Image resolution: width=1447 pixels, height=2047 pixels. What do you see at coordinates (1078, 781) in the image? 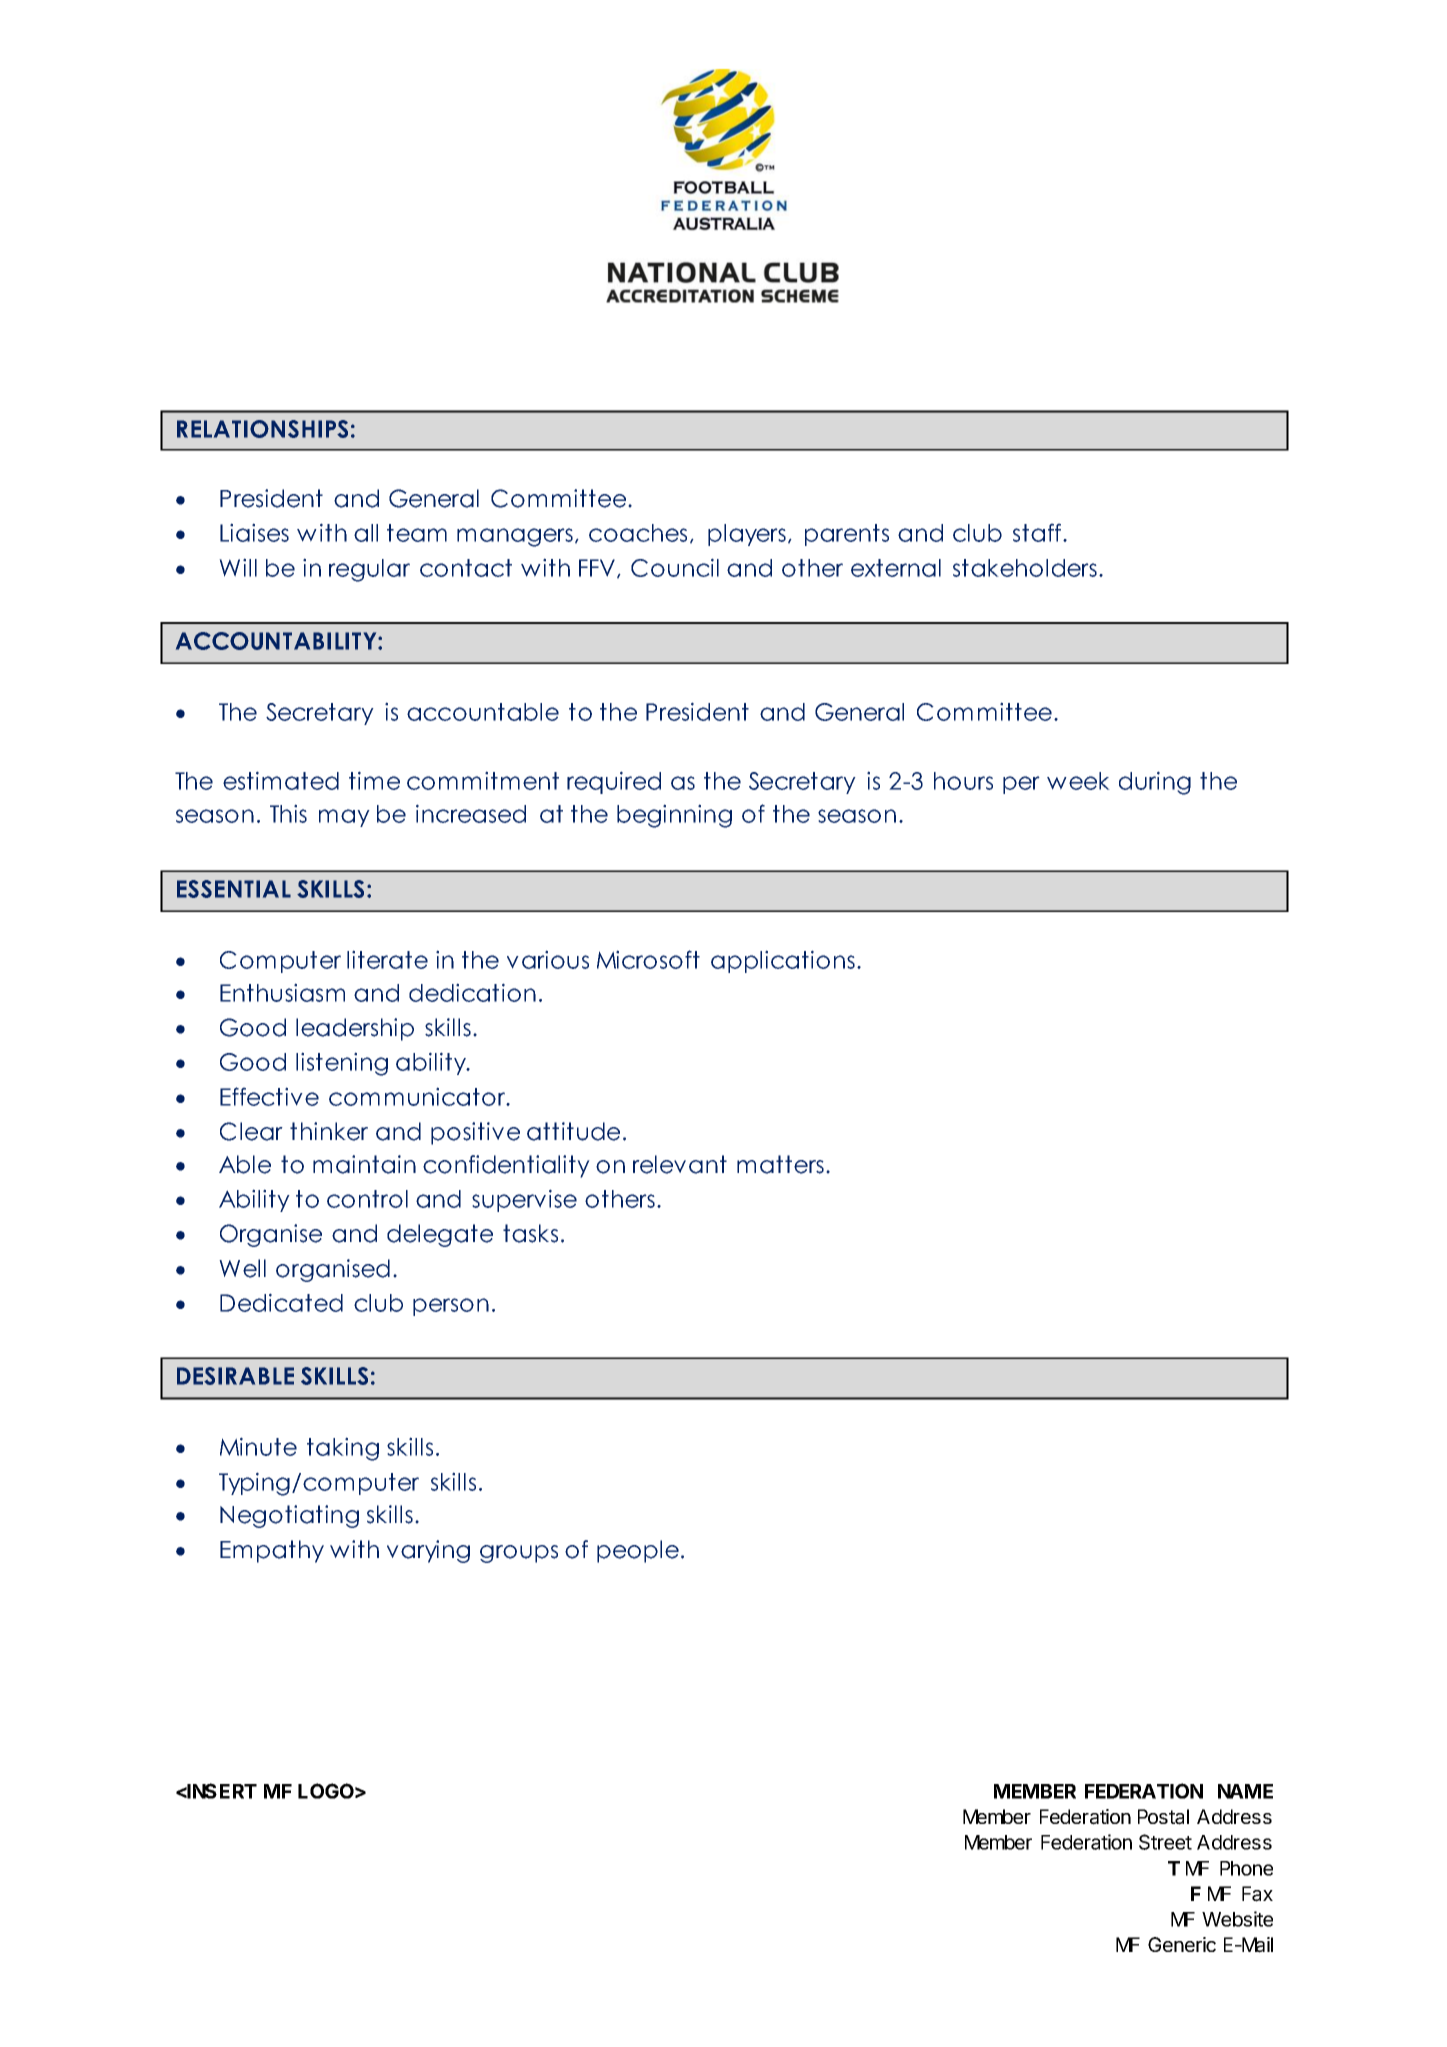
I see `week` at bounding box center [1078, 781].
